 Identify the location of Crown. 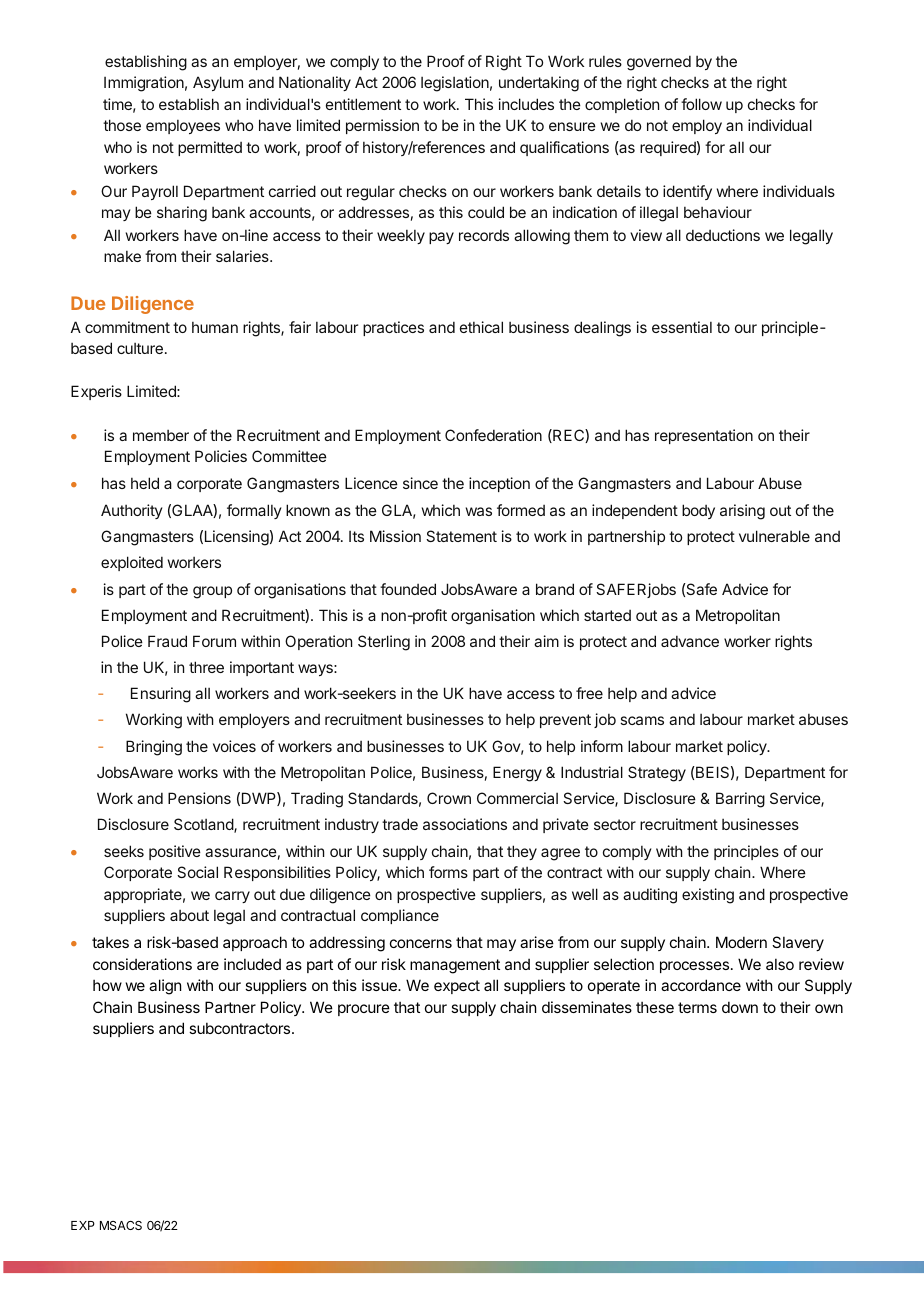
(449, 798).
